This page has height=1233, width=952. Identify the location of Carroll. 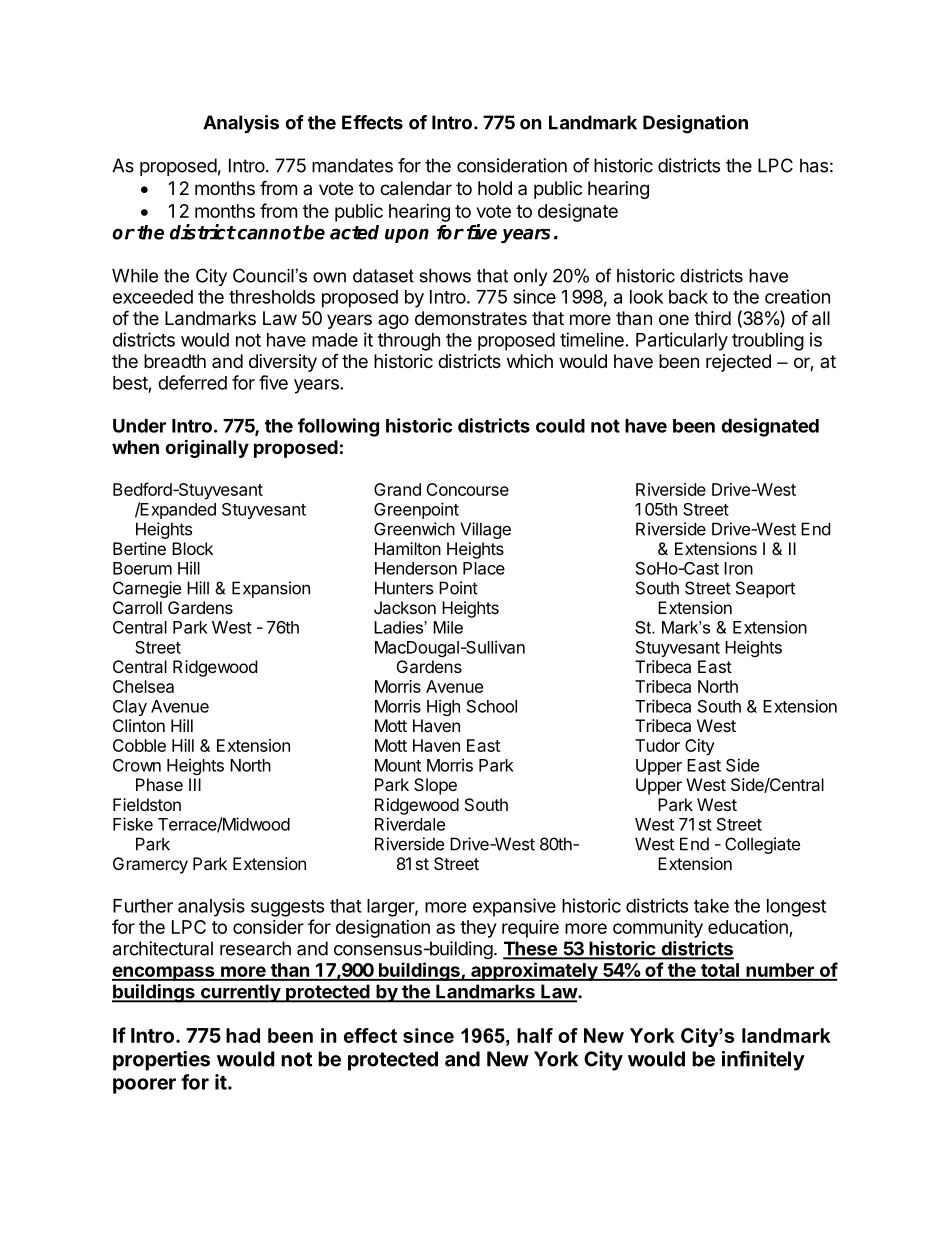
(137, 607).
